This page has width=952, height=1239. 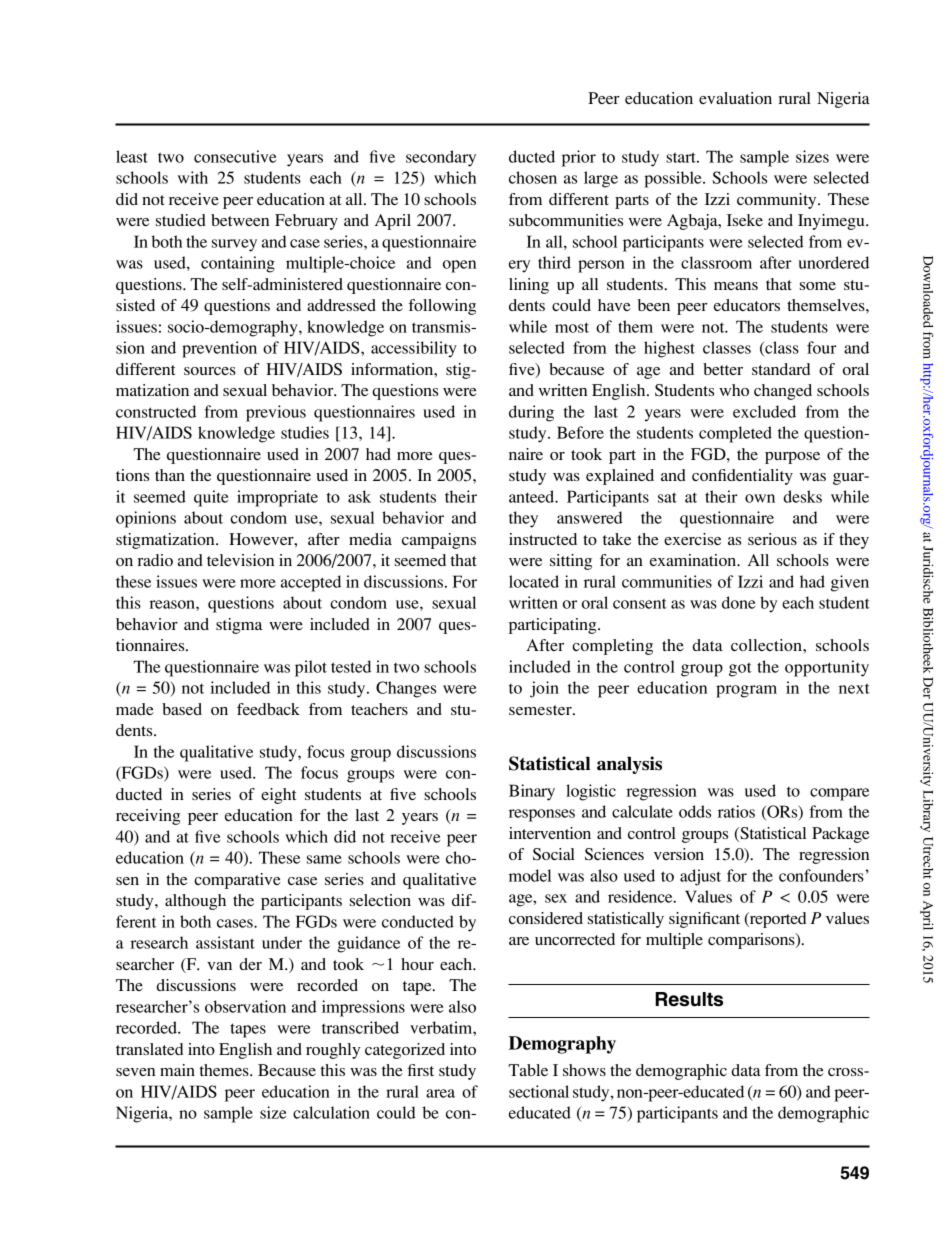 I want to click on adjust, so click(x=700, y=877).
